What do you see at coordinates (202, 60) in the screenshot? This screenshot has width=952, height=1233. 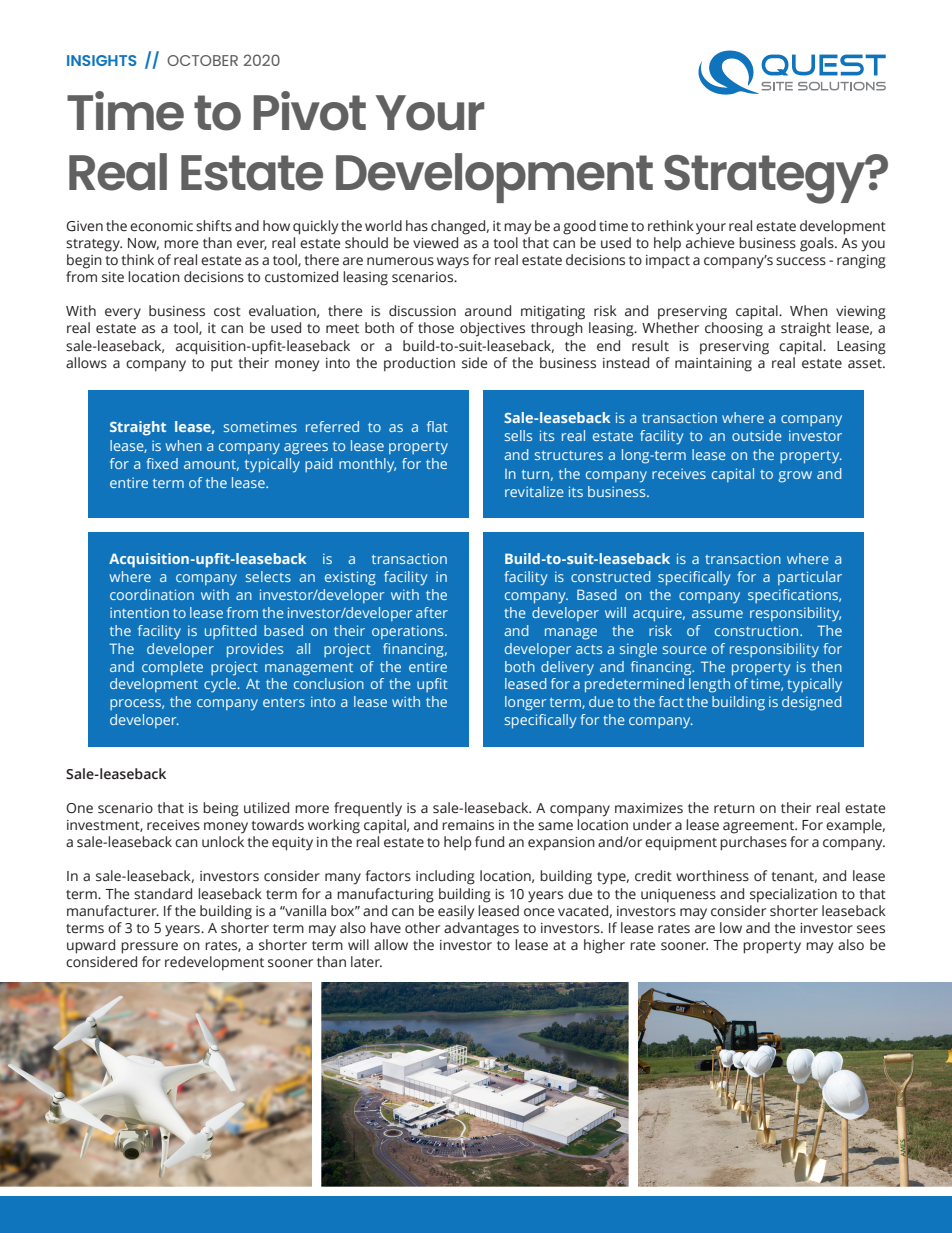 I see `OCTOBER` at bounding box center [202, 60].
